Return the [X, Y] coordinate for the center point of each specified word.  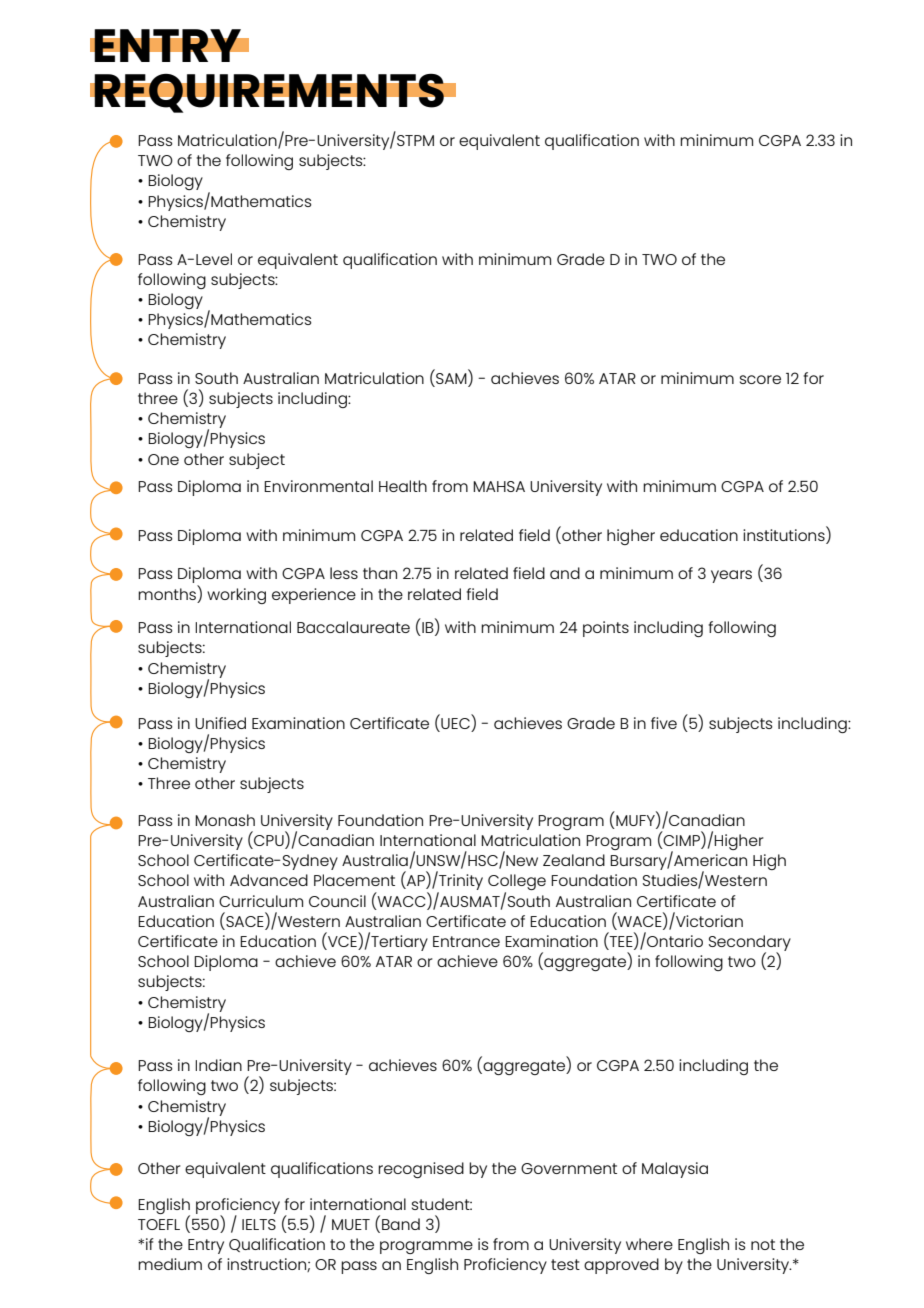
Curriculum [261, 901]
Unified [220, 723]
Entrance [466, 941]
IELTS [259, 1224]
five [664, 723]
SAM [451, 377]
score [760, 379]
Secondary [750, 944]
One [163, 459]
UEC [454, 722]
